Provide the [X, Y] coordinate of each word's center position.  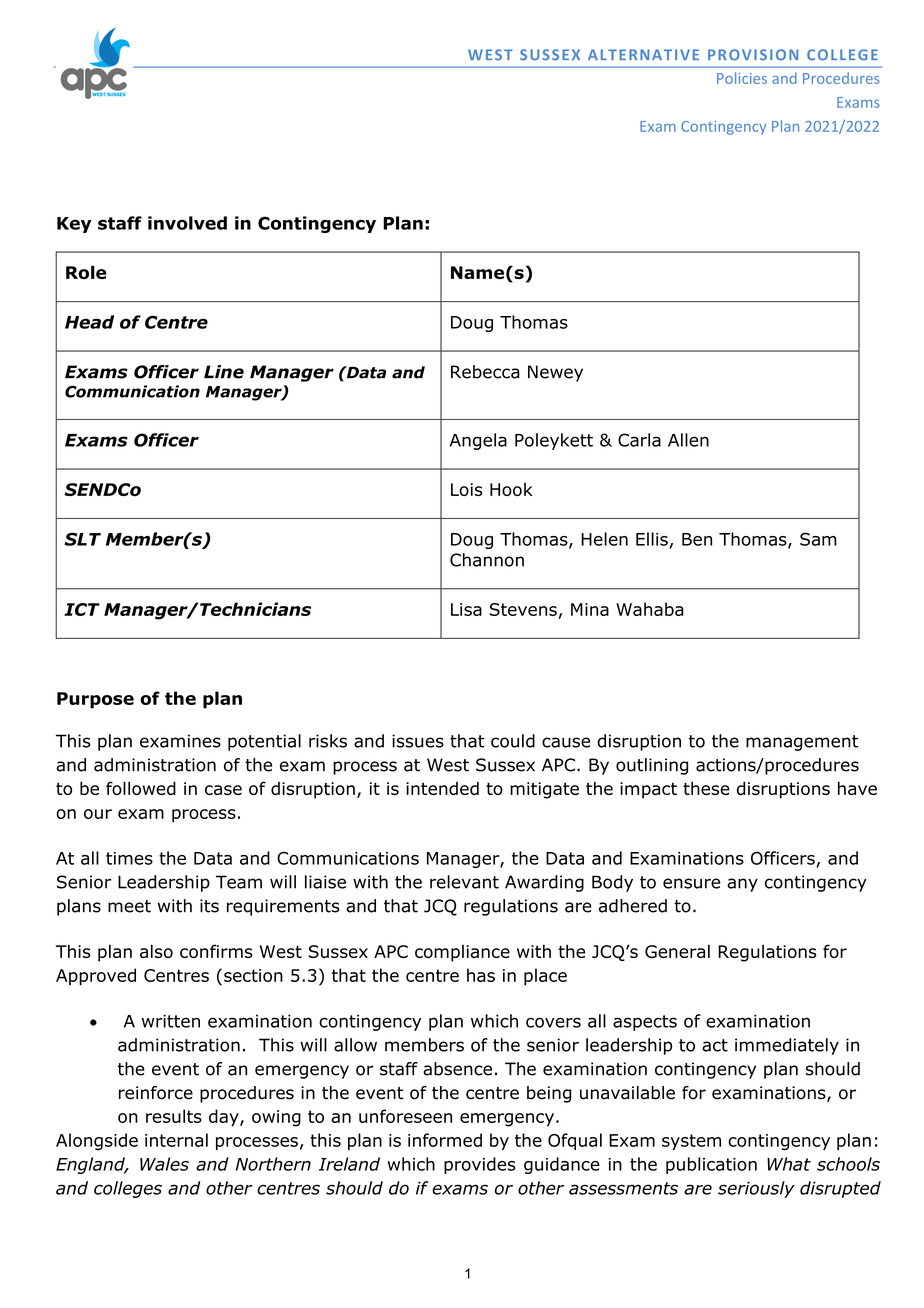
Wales [164, 1164]
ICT [82, 609]
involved [187, 223]
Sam [818, 539]
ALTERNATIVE [643, 54]
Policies [742, 78]
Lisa [466, 609]
